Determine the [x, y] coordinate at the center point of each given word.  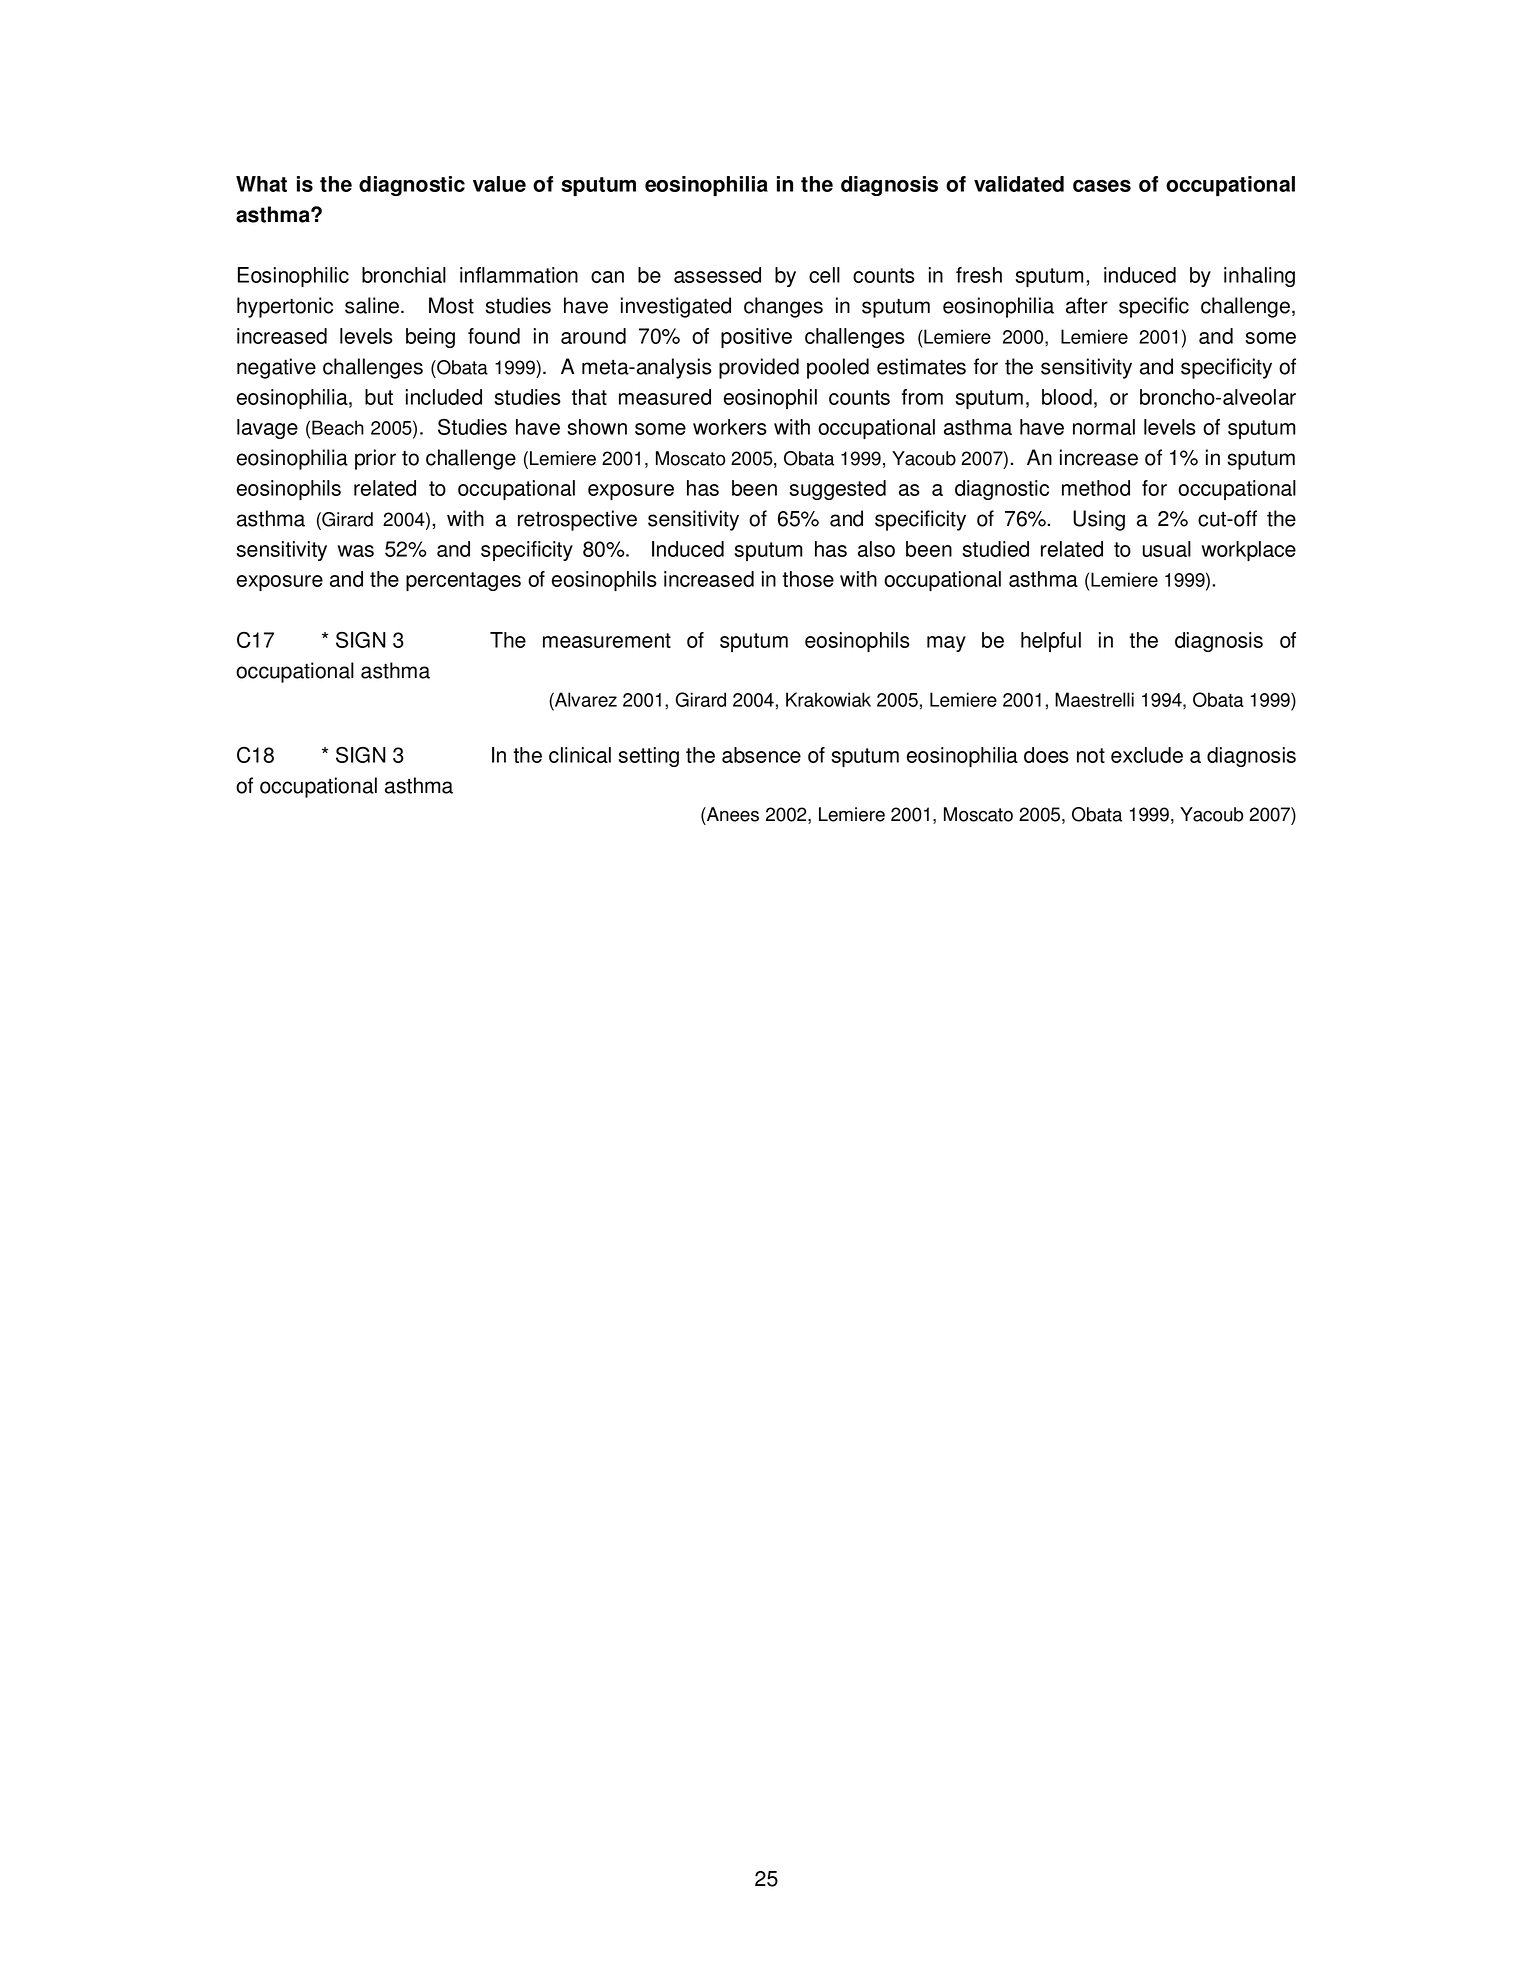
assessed [717, 275]
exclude [1147, 755]
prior [375, 459]
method [1096, 488]
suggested [837, 490]
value [499, 184]
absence [761, 755]
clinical [580, 755]
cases [1102, 186]
